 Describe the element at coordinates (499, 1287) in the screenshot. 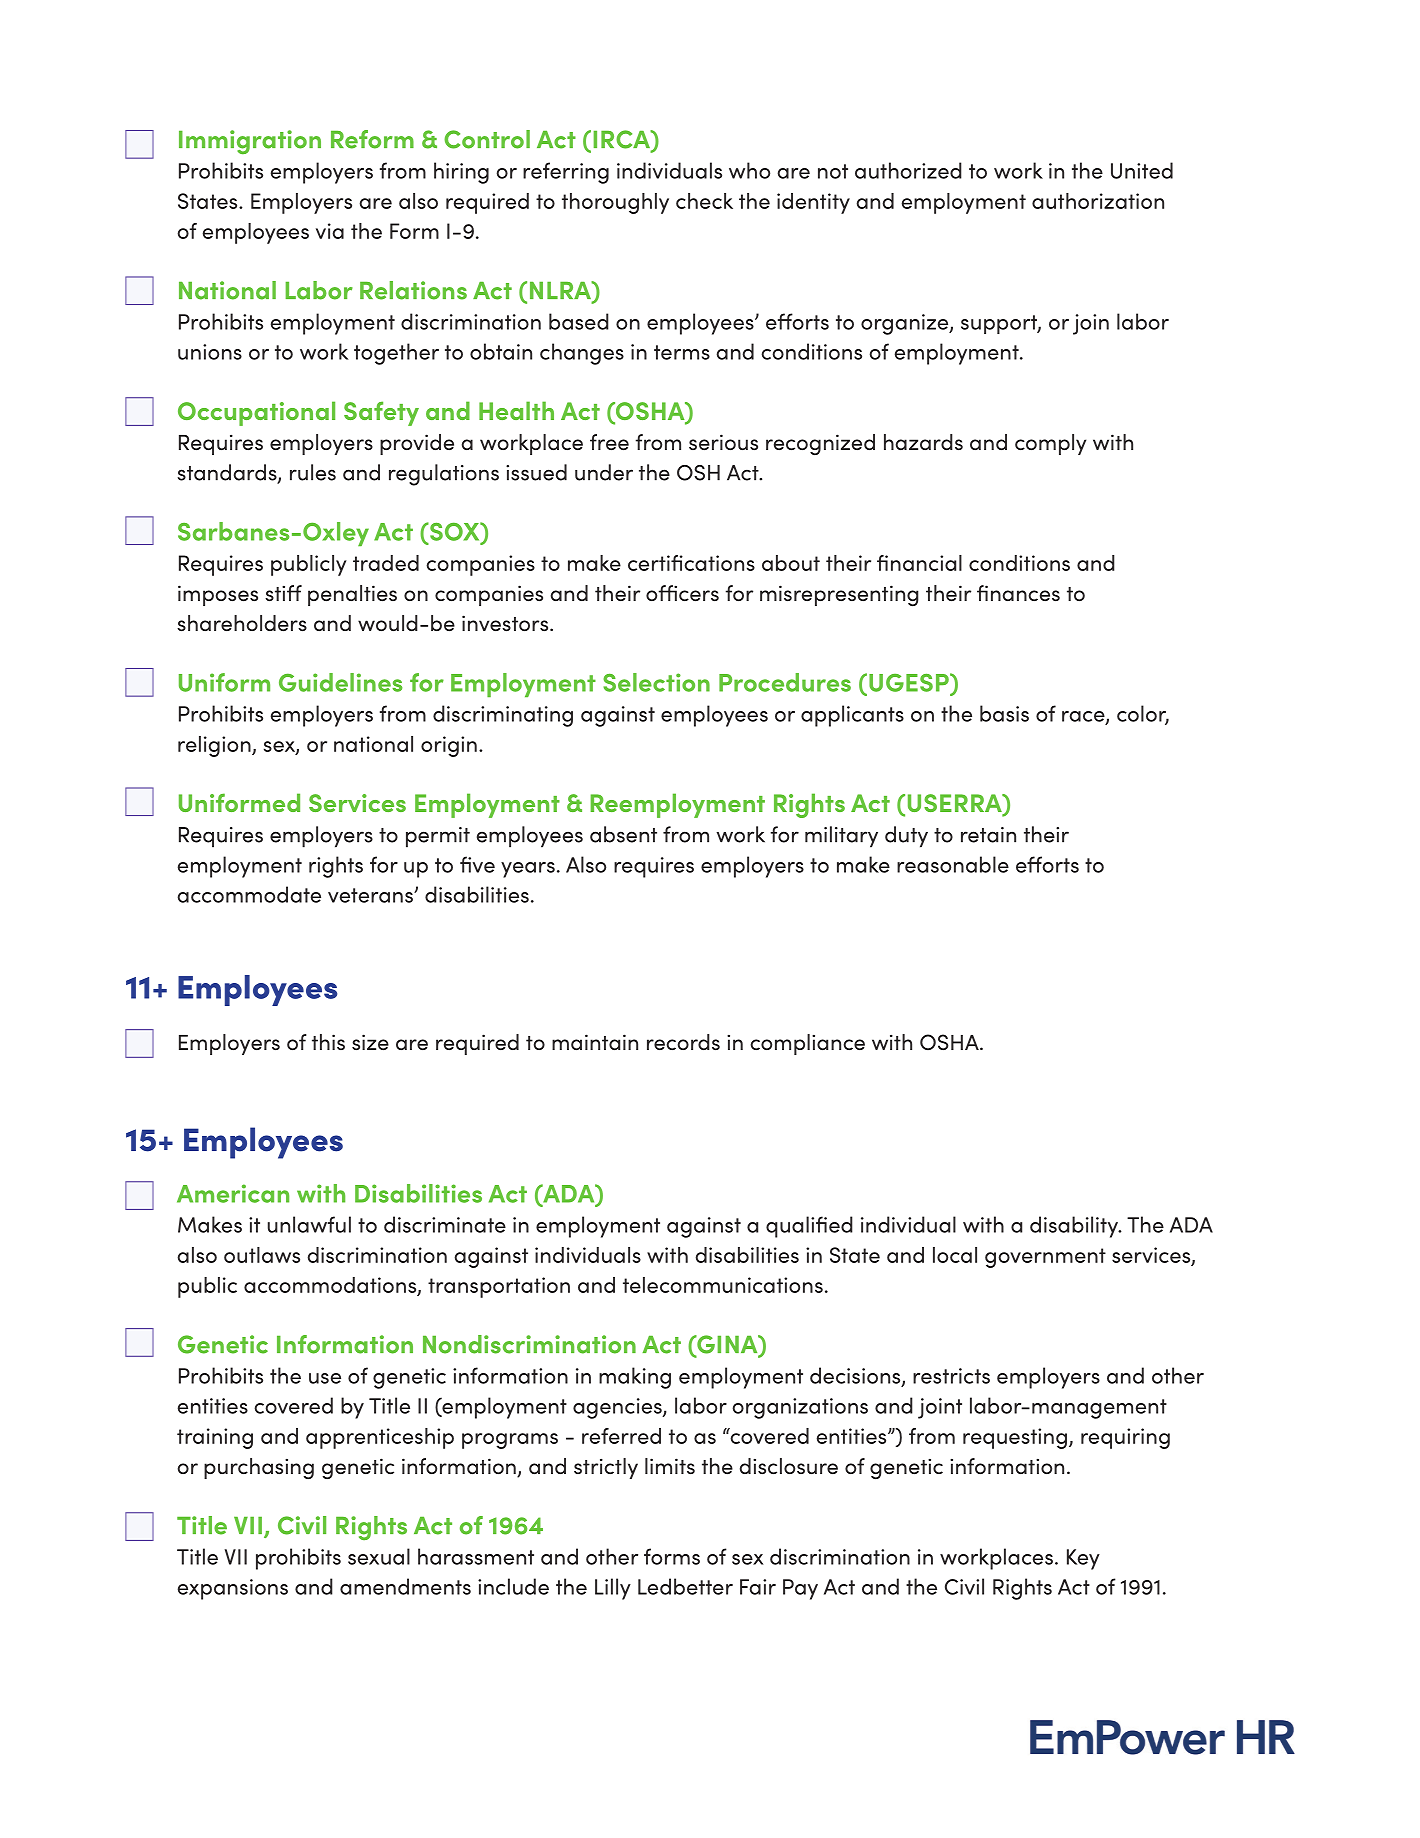

I see `transportation` at that location.
